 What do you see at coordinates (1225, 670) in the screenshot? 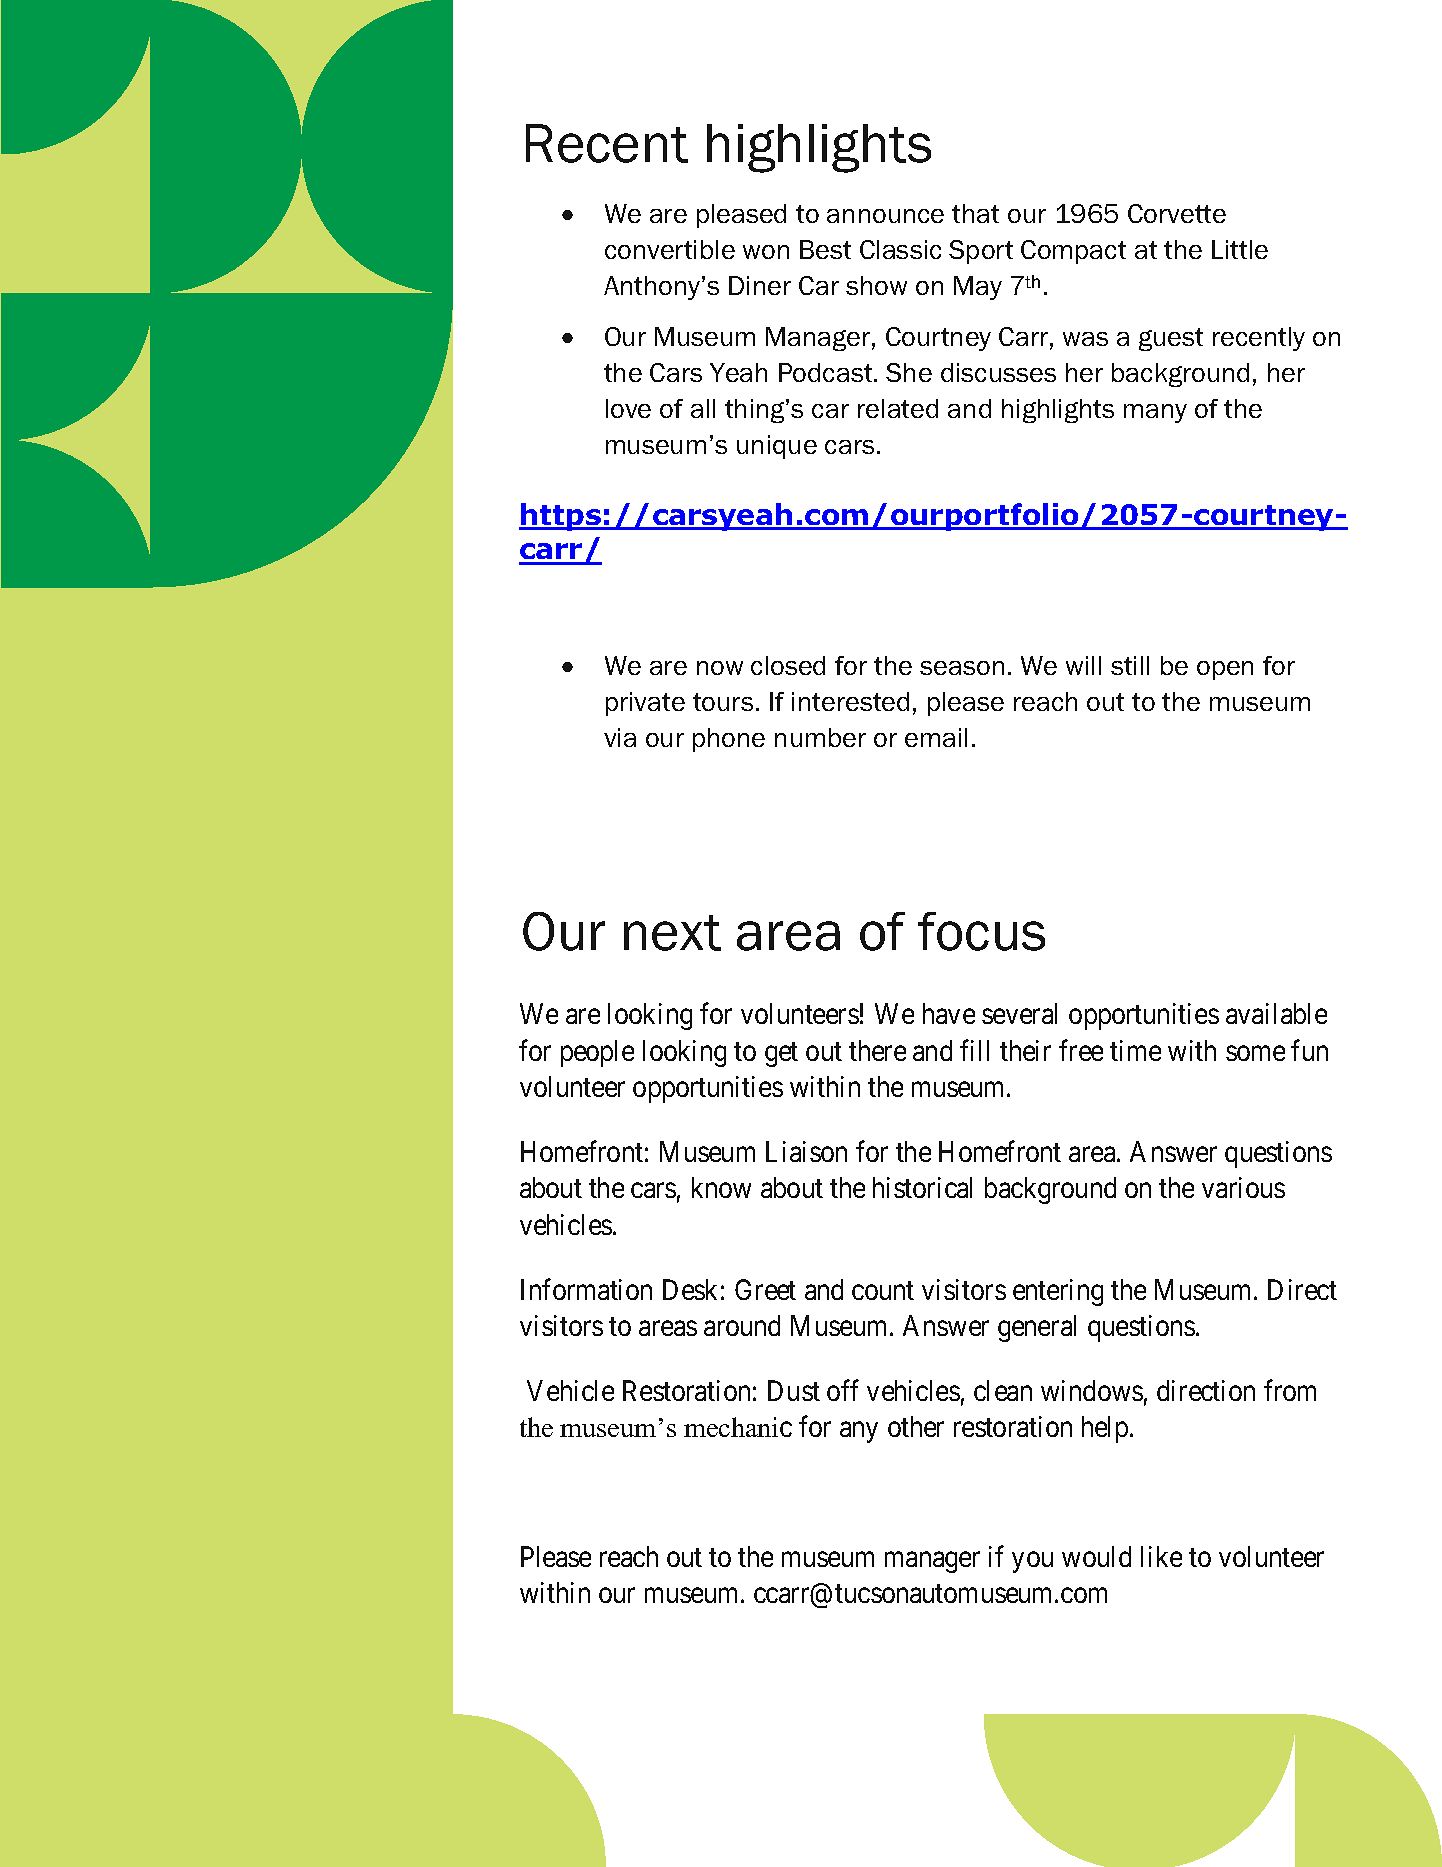
I see `open` at bounding box center [1225, 670].
